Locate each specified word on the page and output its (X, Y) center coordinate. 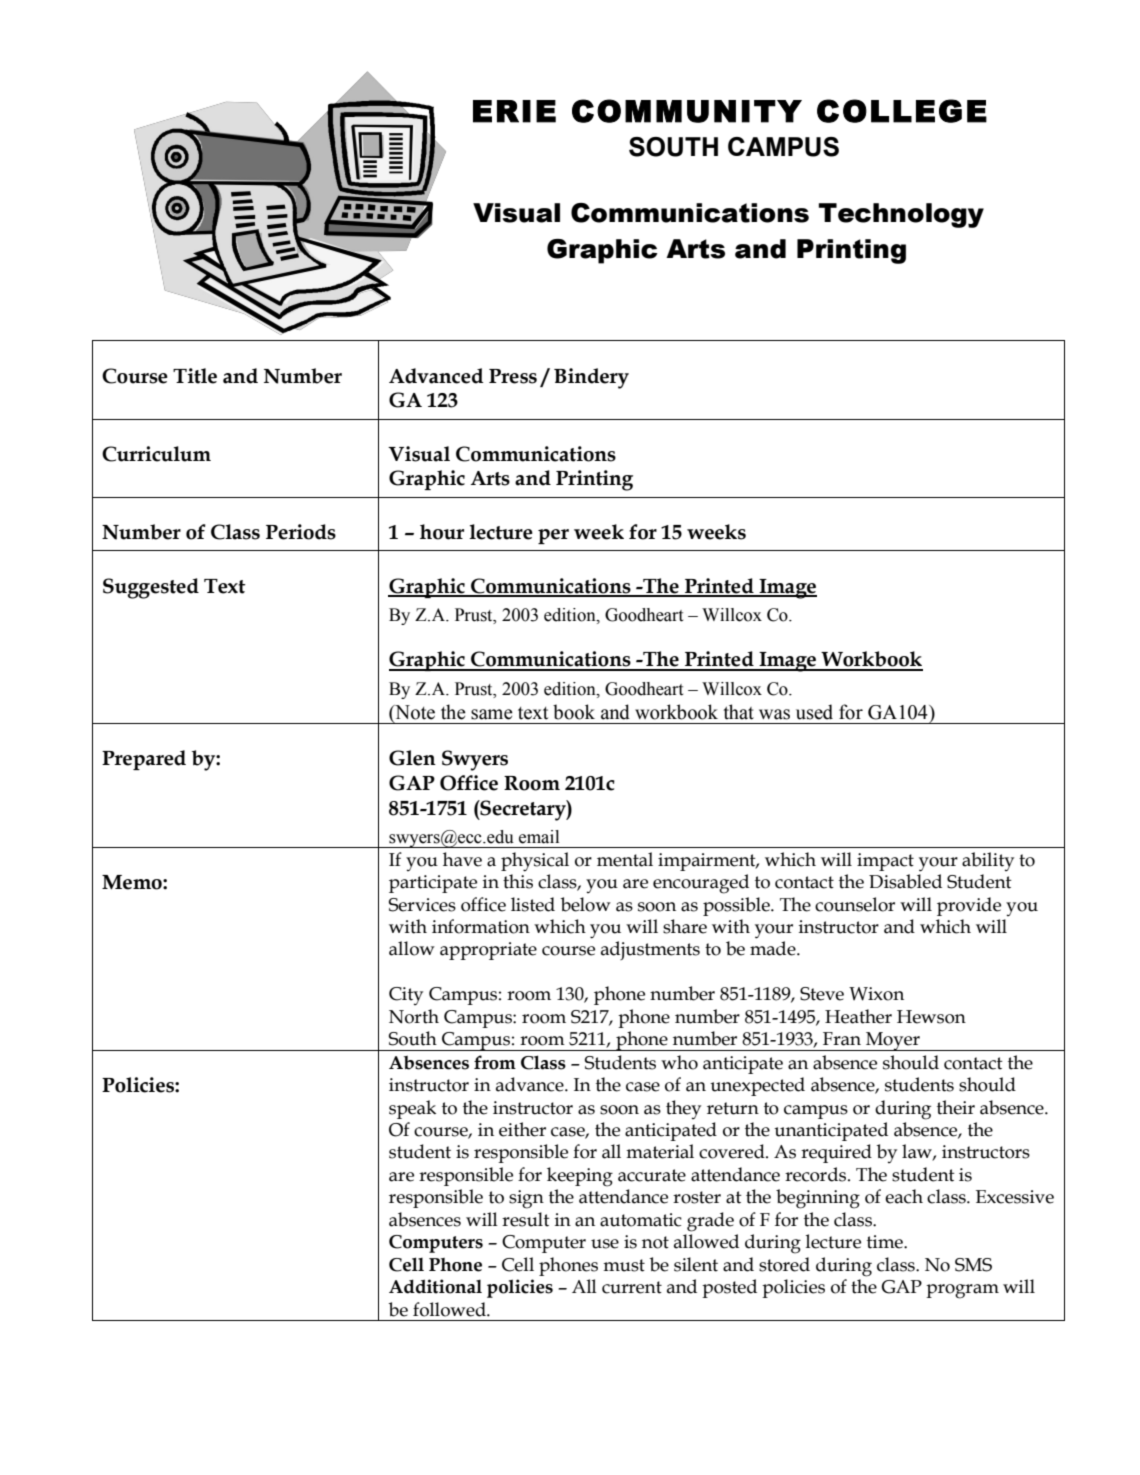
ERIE (514, 111)
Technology (901, 215)
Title (195, 376)
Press (513, 376)
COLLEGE (902, 111)
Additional (435, 1286)
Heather (858, 1016)
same (492, 714)
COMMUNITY (687, 111)
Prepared (144, 760)
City (406, 996)
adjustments (650, 950)
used (814, 712)
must (624, 1265)
